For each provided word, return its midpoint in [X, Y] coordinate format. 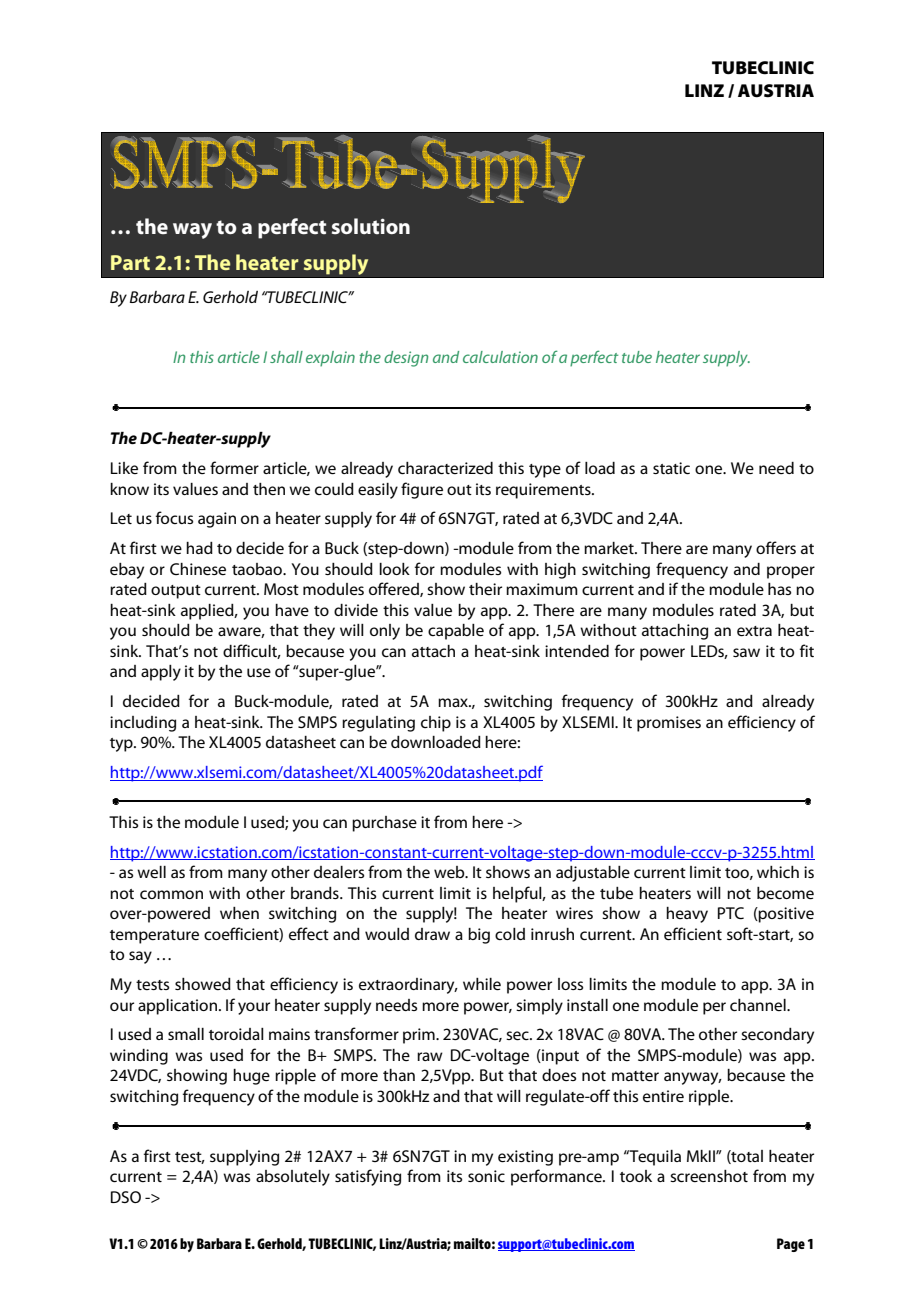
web [450, 872]
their [485, 589]
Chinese [198, 569]
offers [776, 547]
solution [371, 226]
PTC [731, 913]
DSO [126, 1197]
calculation [500, 357]
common [171, 894]
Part [130, 262]
